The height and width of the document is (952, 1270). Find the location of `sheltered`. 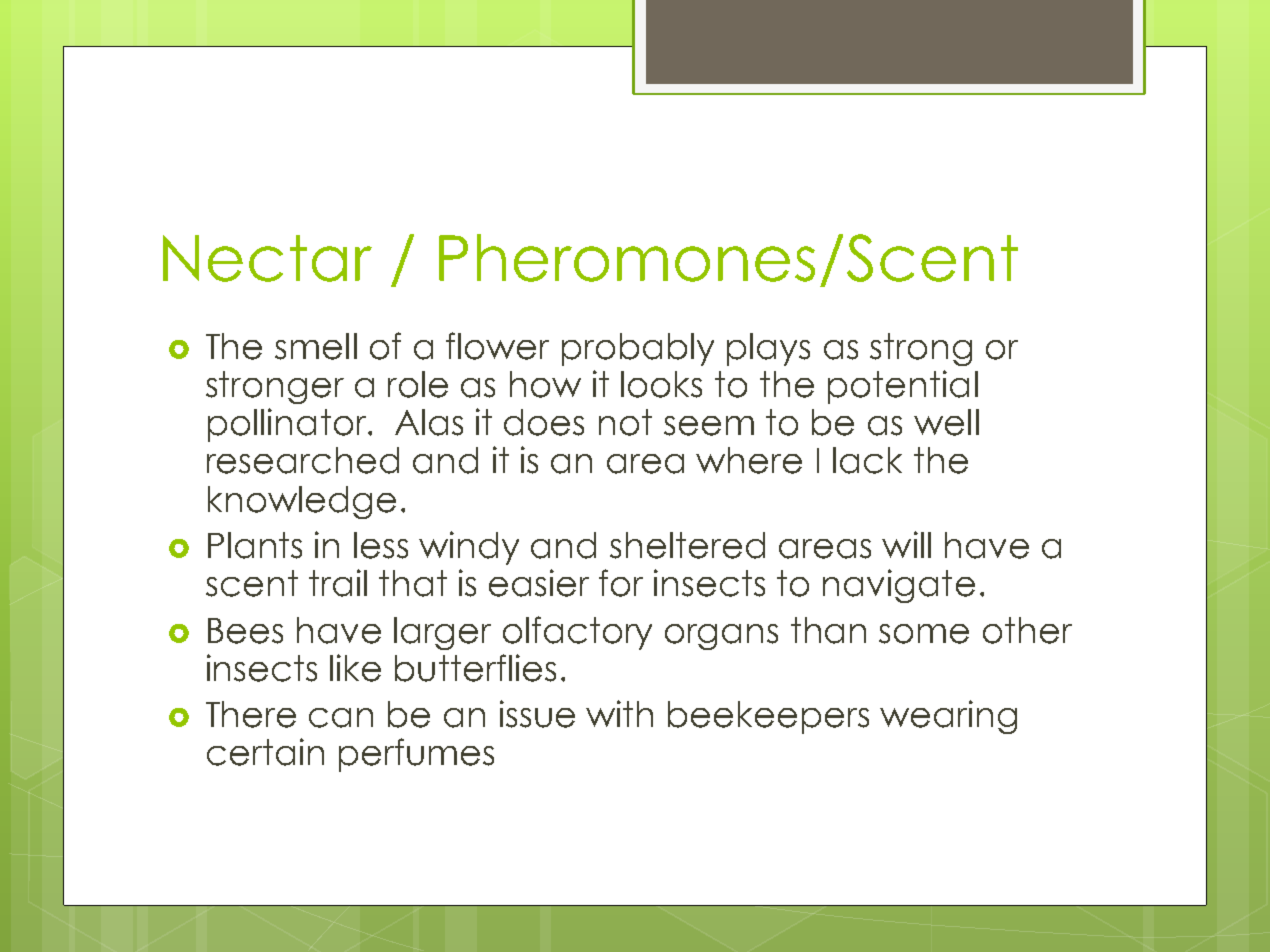

sheltered is located at coordinates (687, 545).
